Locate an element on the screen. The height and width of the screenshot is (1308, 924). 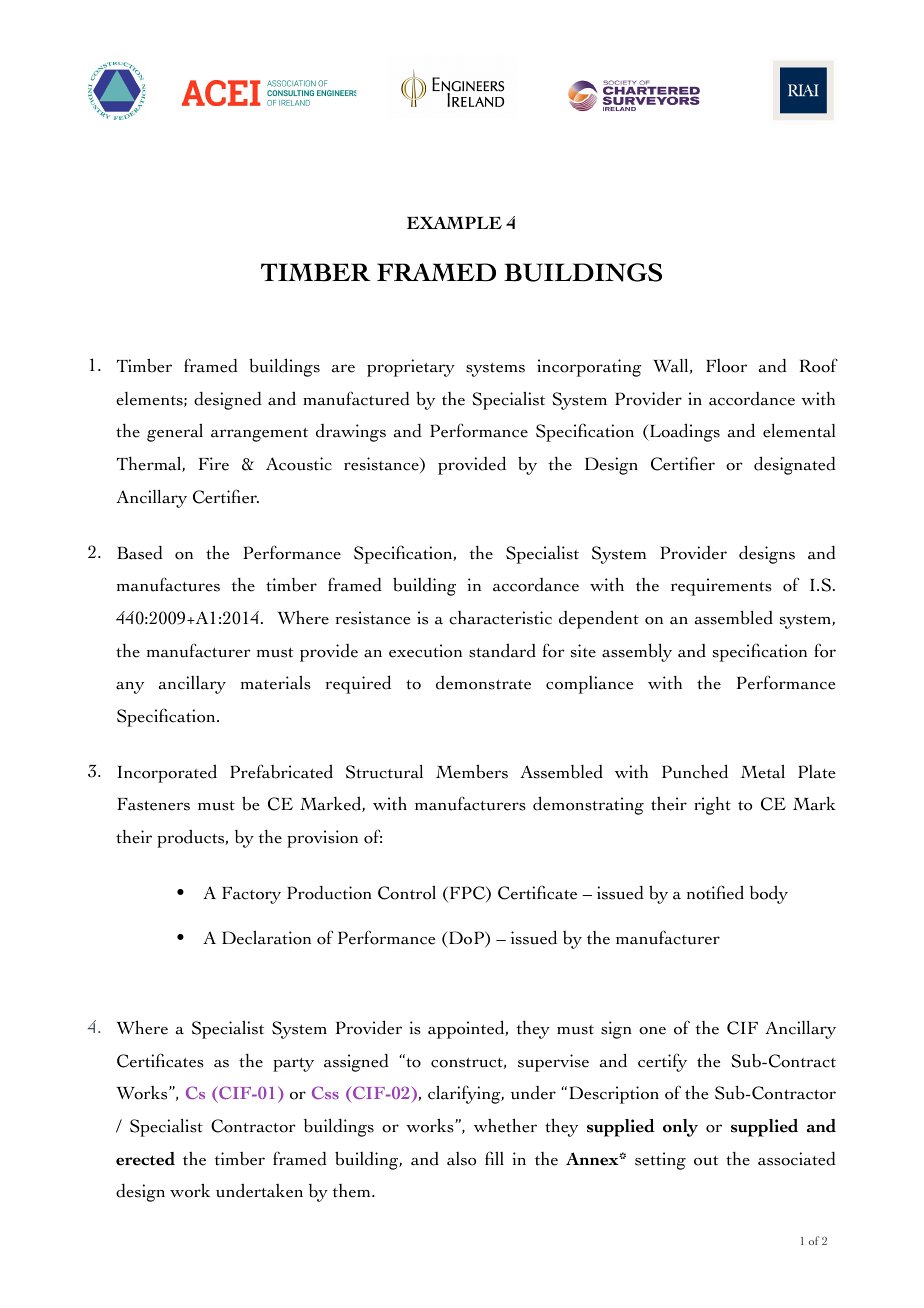
notified is located at coordinates (715, 892).
